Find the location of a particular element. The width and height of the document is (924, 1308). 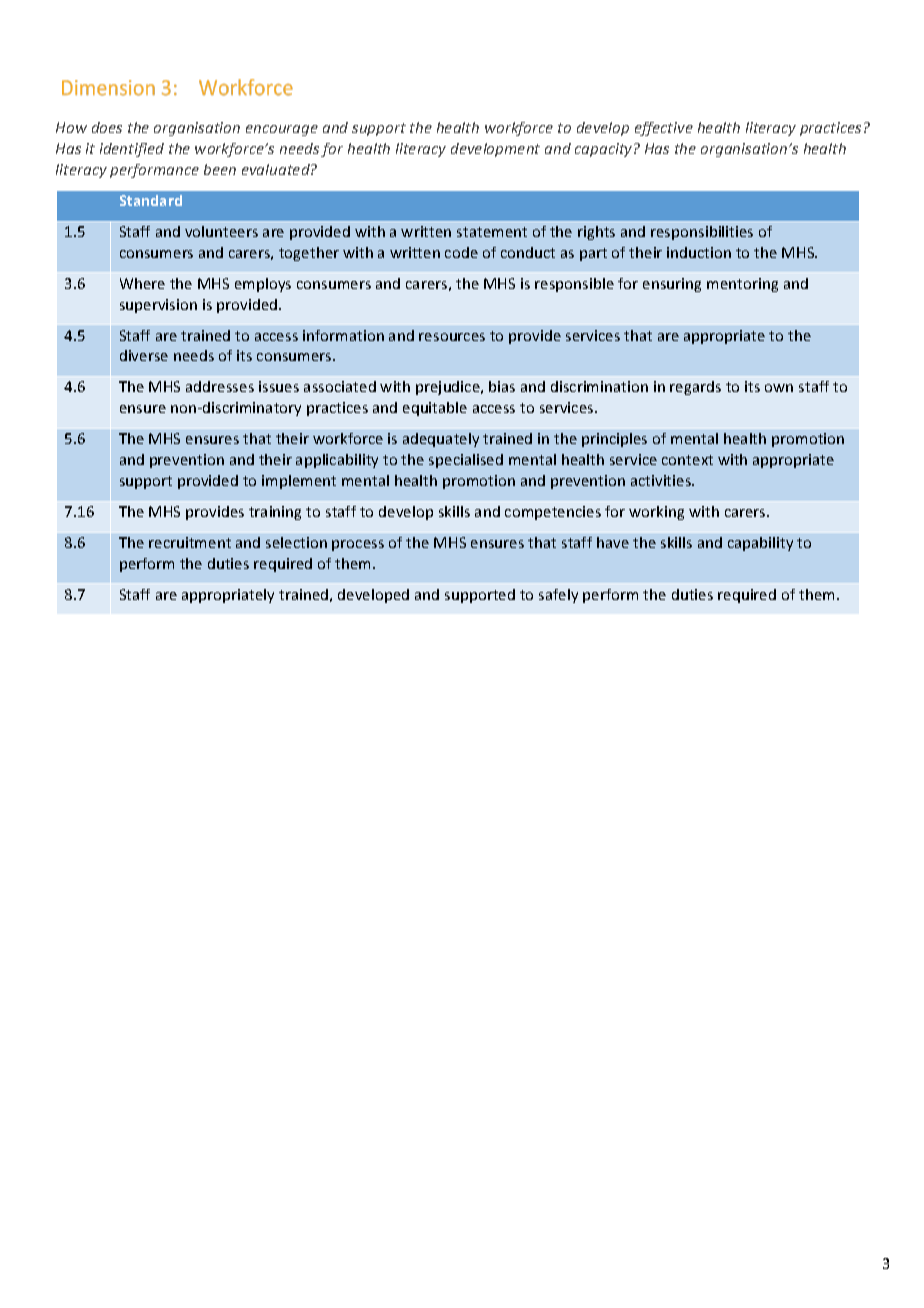

activities is located at coordinates (662, 480).
